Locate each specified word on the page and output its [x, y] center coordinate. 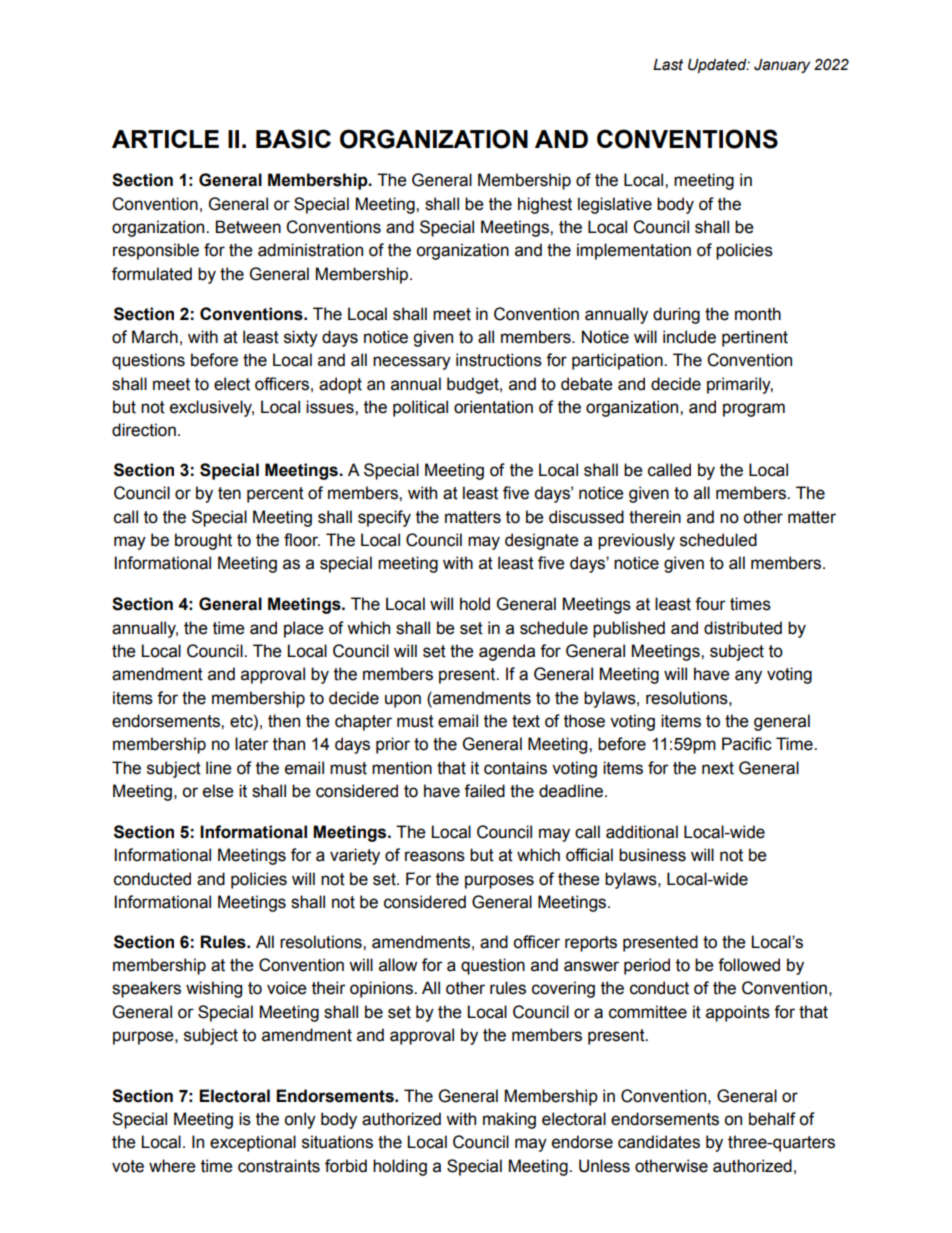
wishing [214, 989]
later [252, 744]
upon [403, 701]
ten [229, 493]
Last [668, 64]
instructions [499, 360]
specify [384, 518]
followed [749, 965]
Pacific [747, 744]
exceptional [253, 1143]
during [676, 315]
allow [398, 965]
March [155, 337]
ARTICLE [165, 138]
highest [545, 205]
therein [655, 517]
